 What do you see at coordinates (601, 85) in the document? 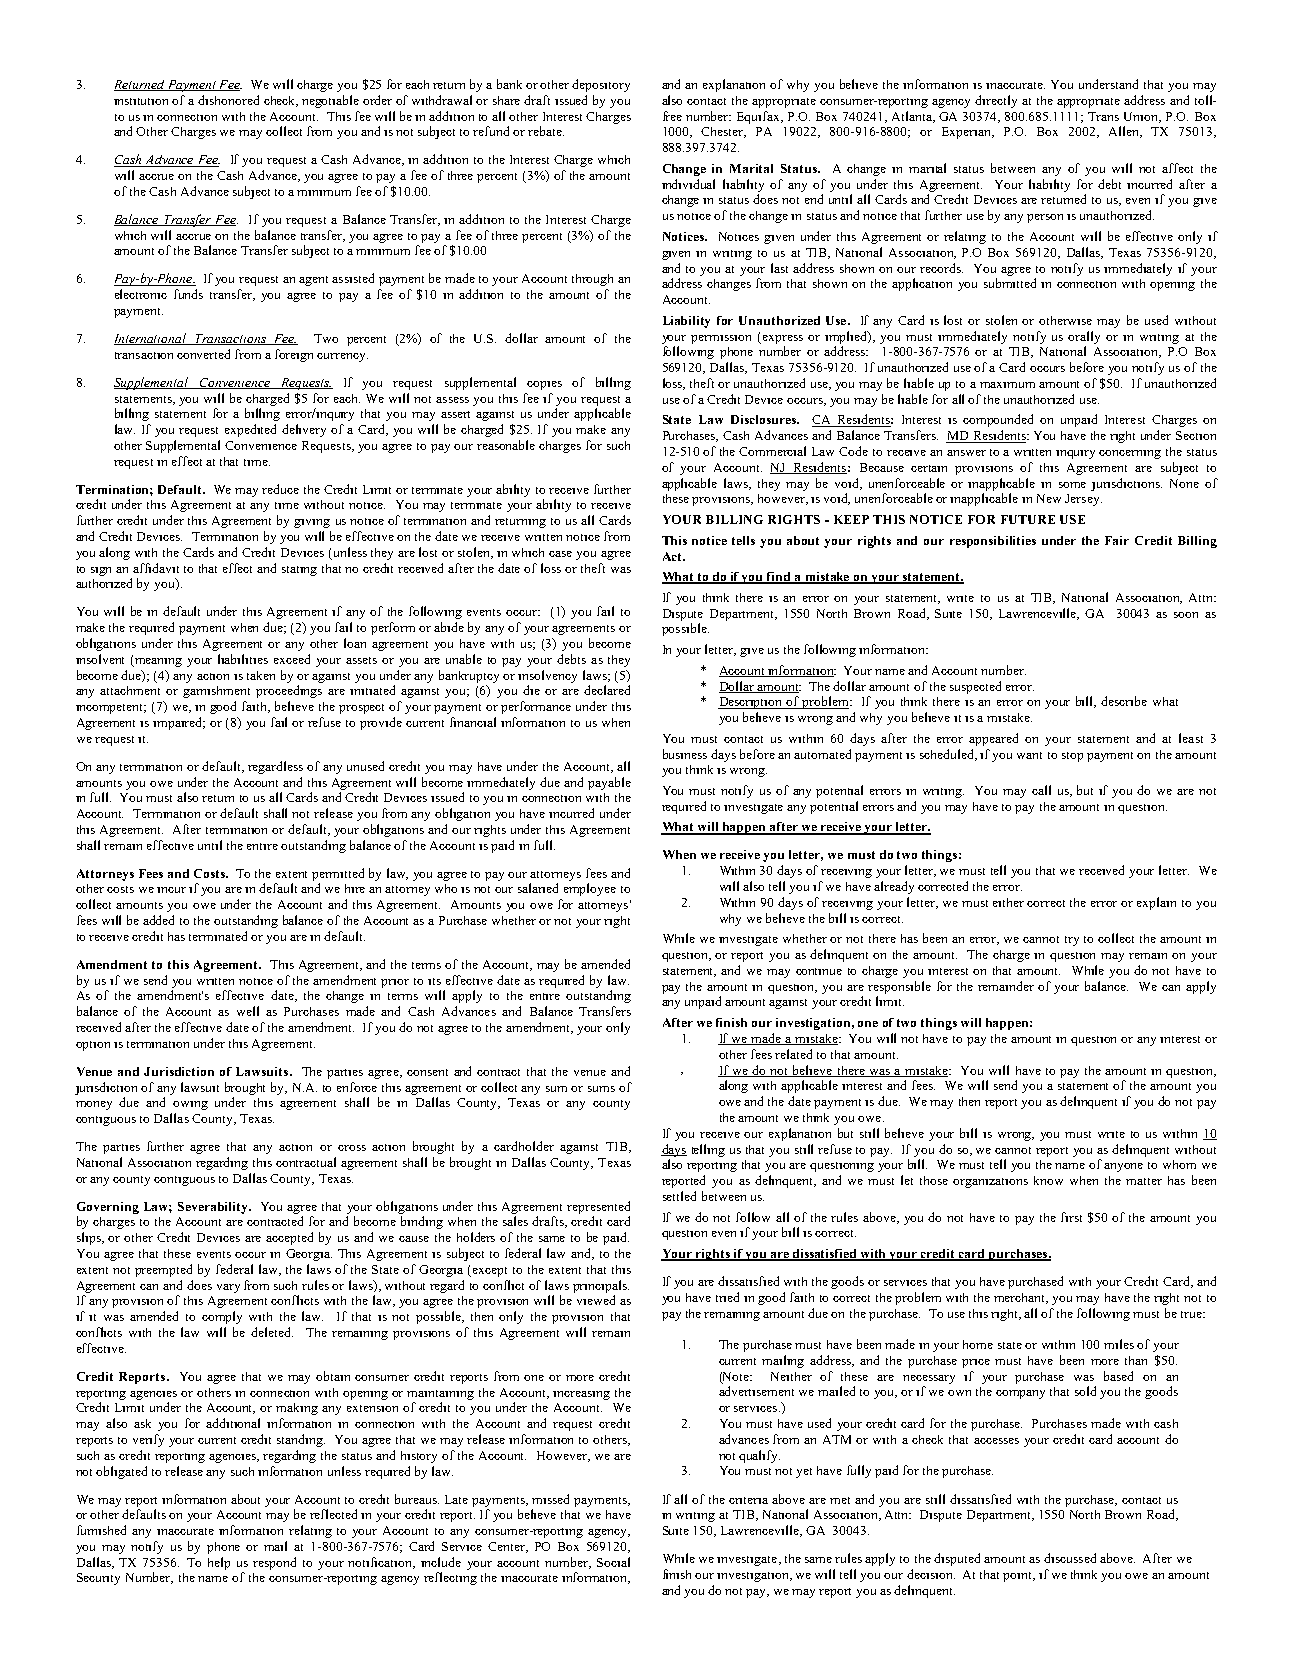
I see `depository` at bounding box center [601, 85].
